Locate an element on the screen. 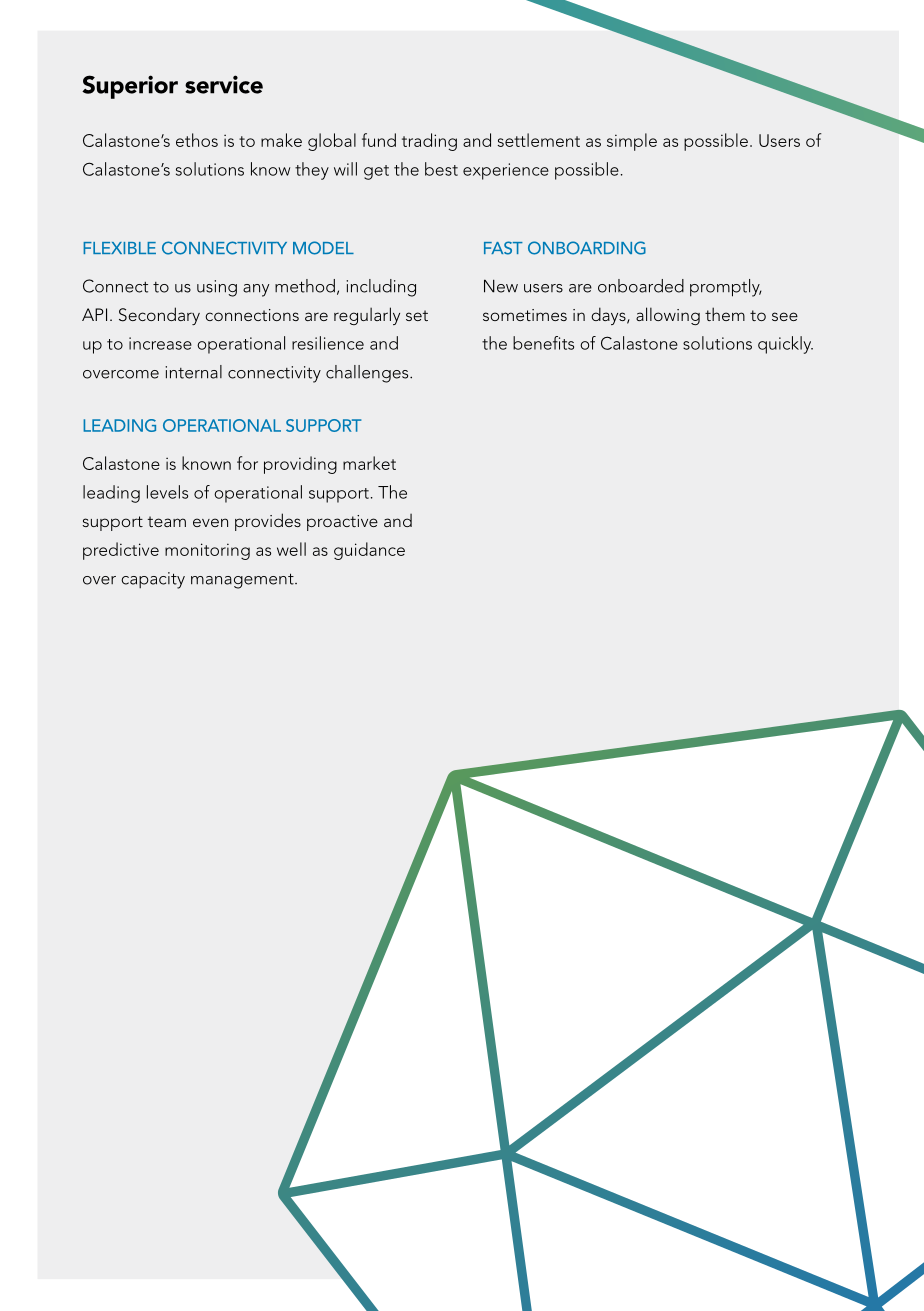 This screenshot has width=924, height=1311. regularly is located at coordinates (367, 316).
